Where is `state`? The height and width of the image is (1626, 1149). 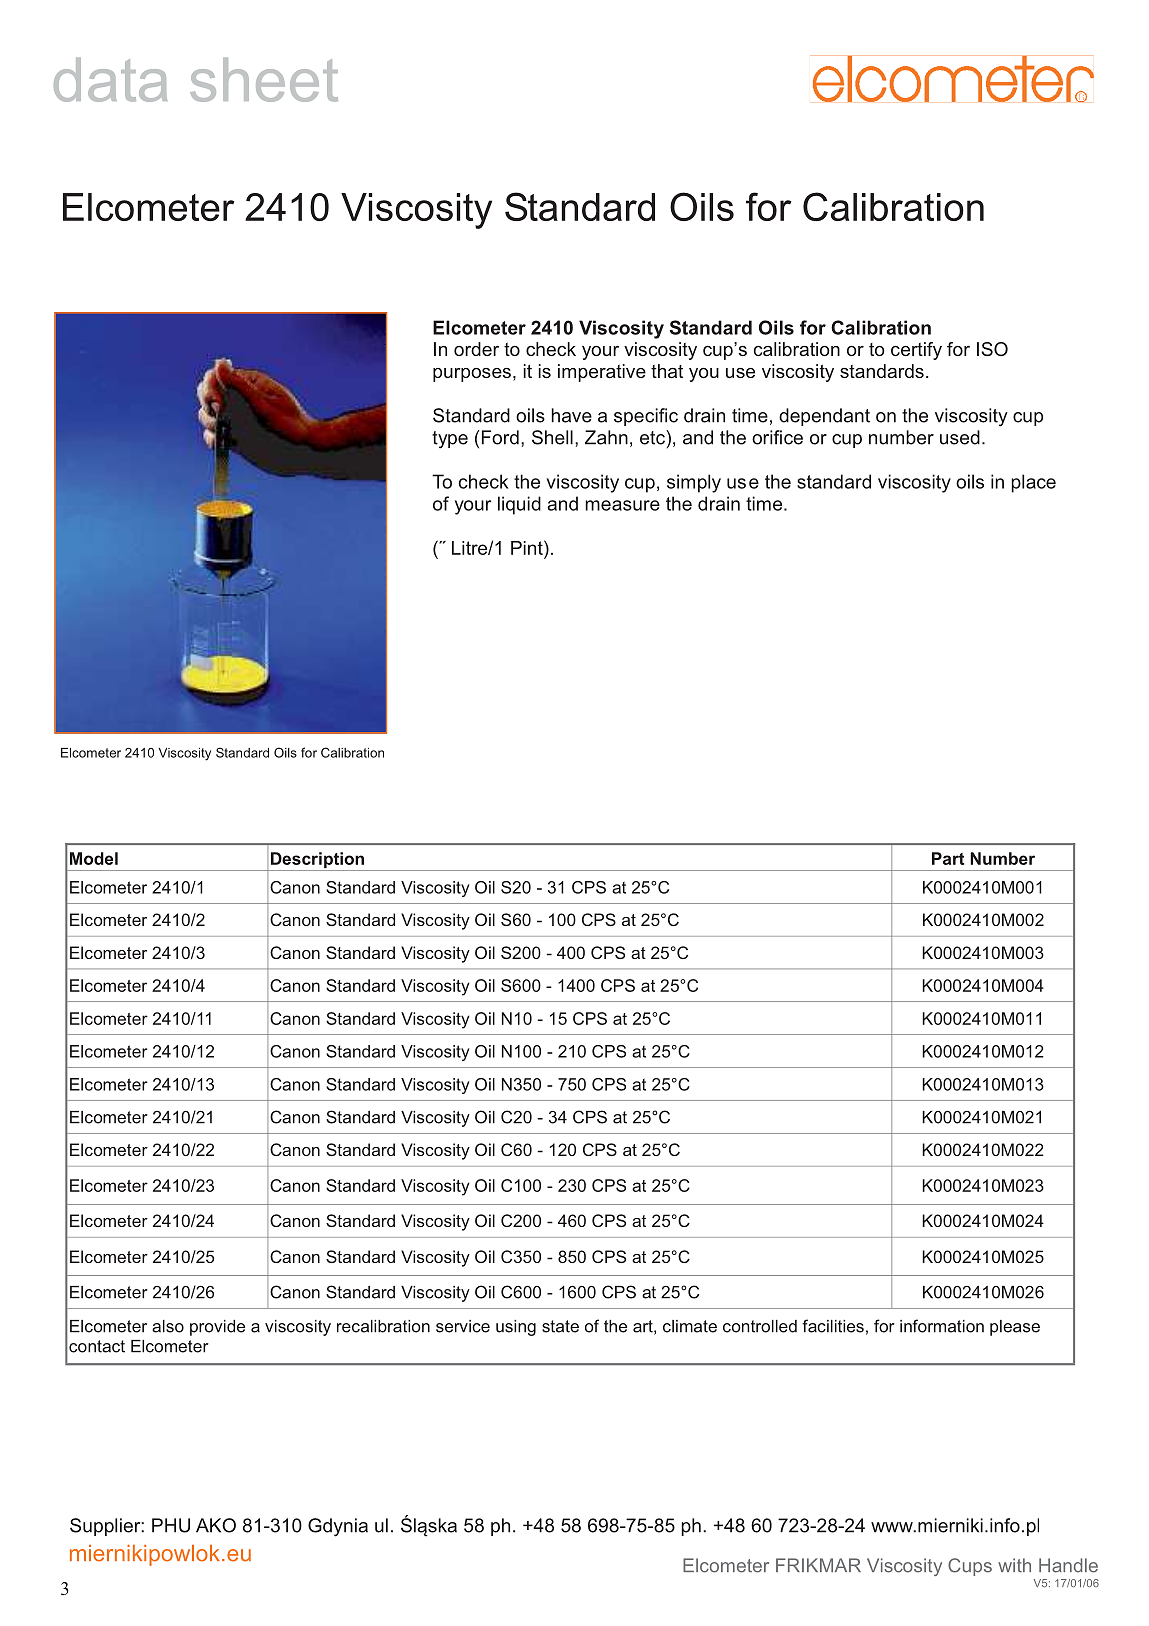
state is located at coordinates (560, 1326).
